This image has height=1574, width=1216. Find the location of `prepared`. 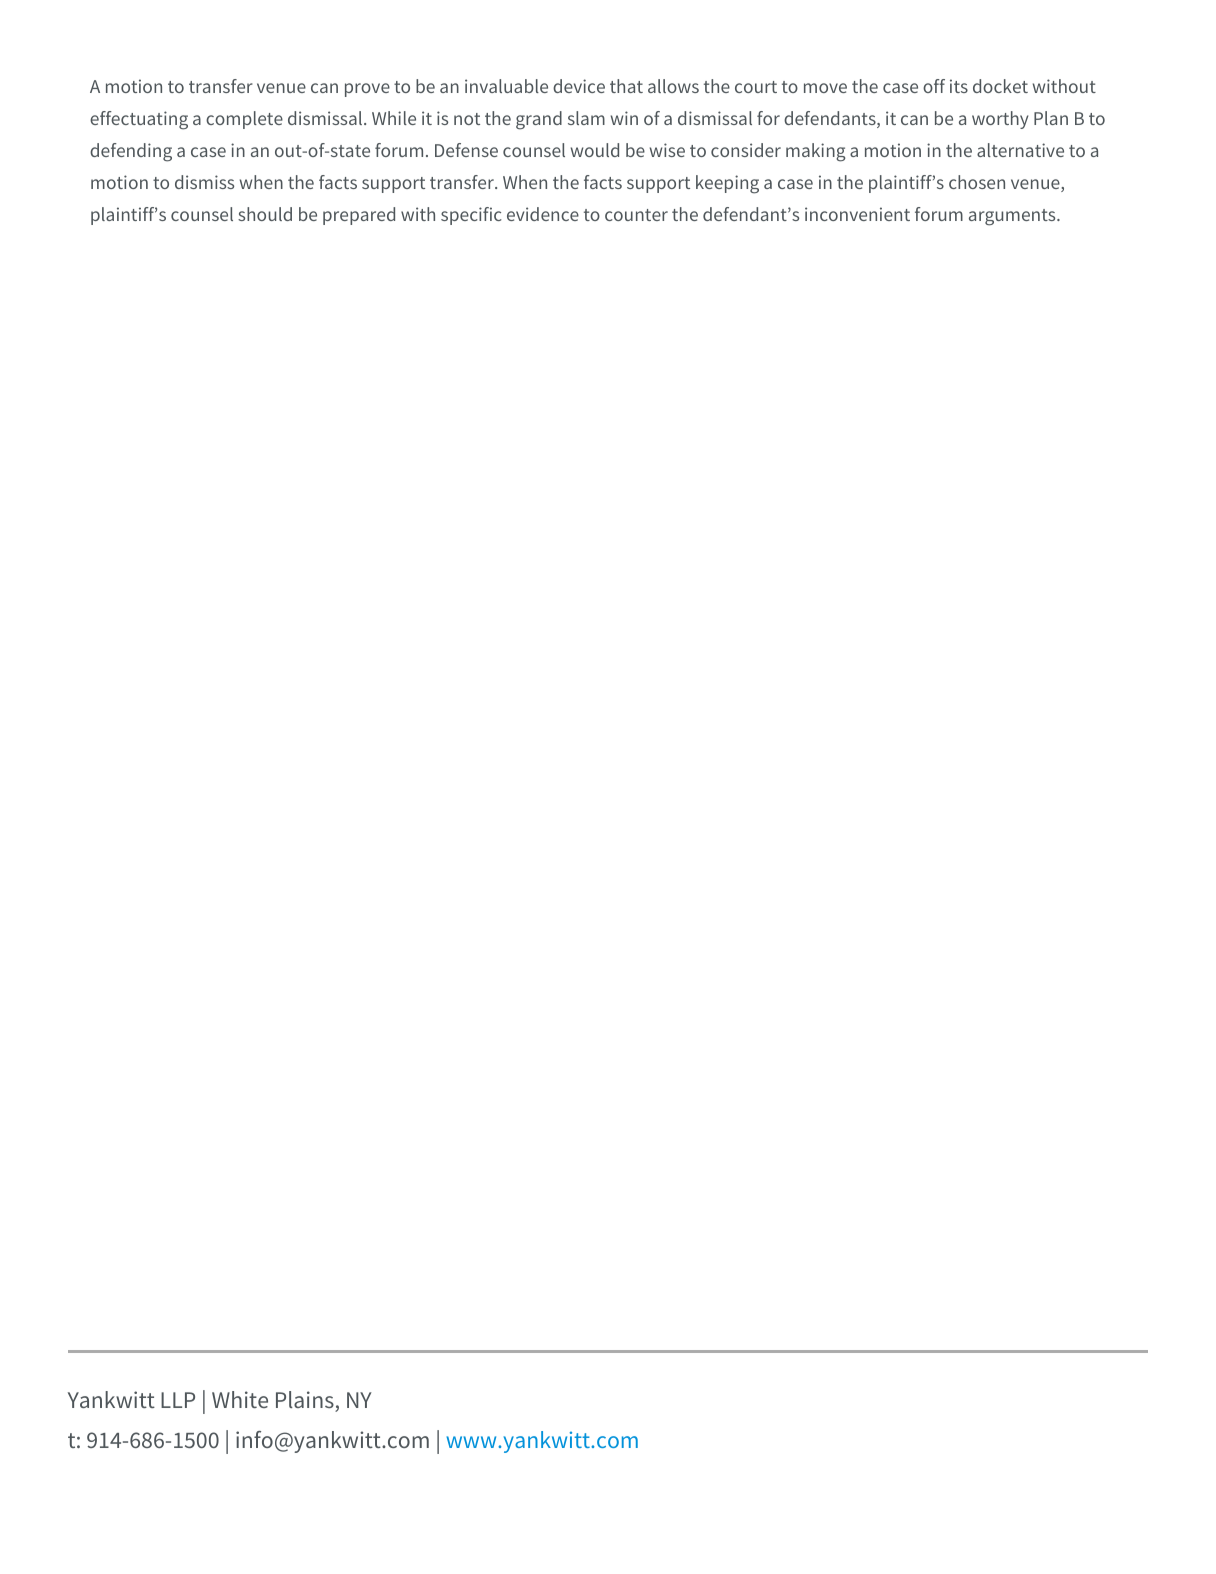

prepared is located at coordinates (359, 216).
